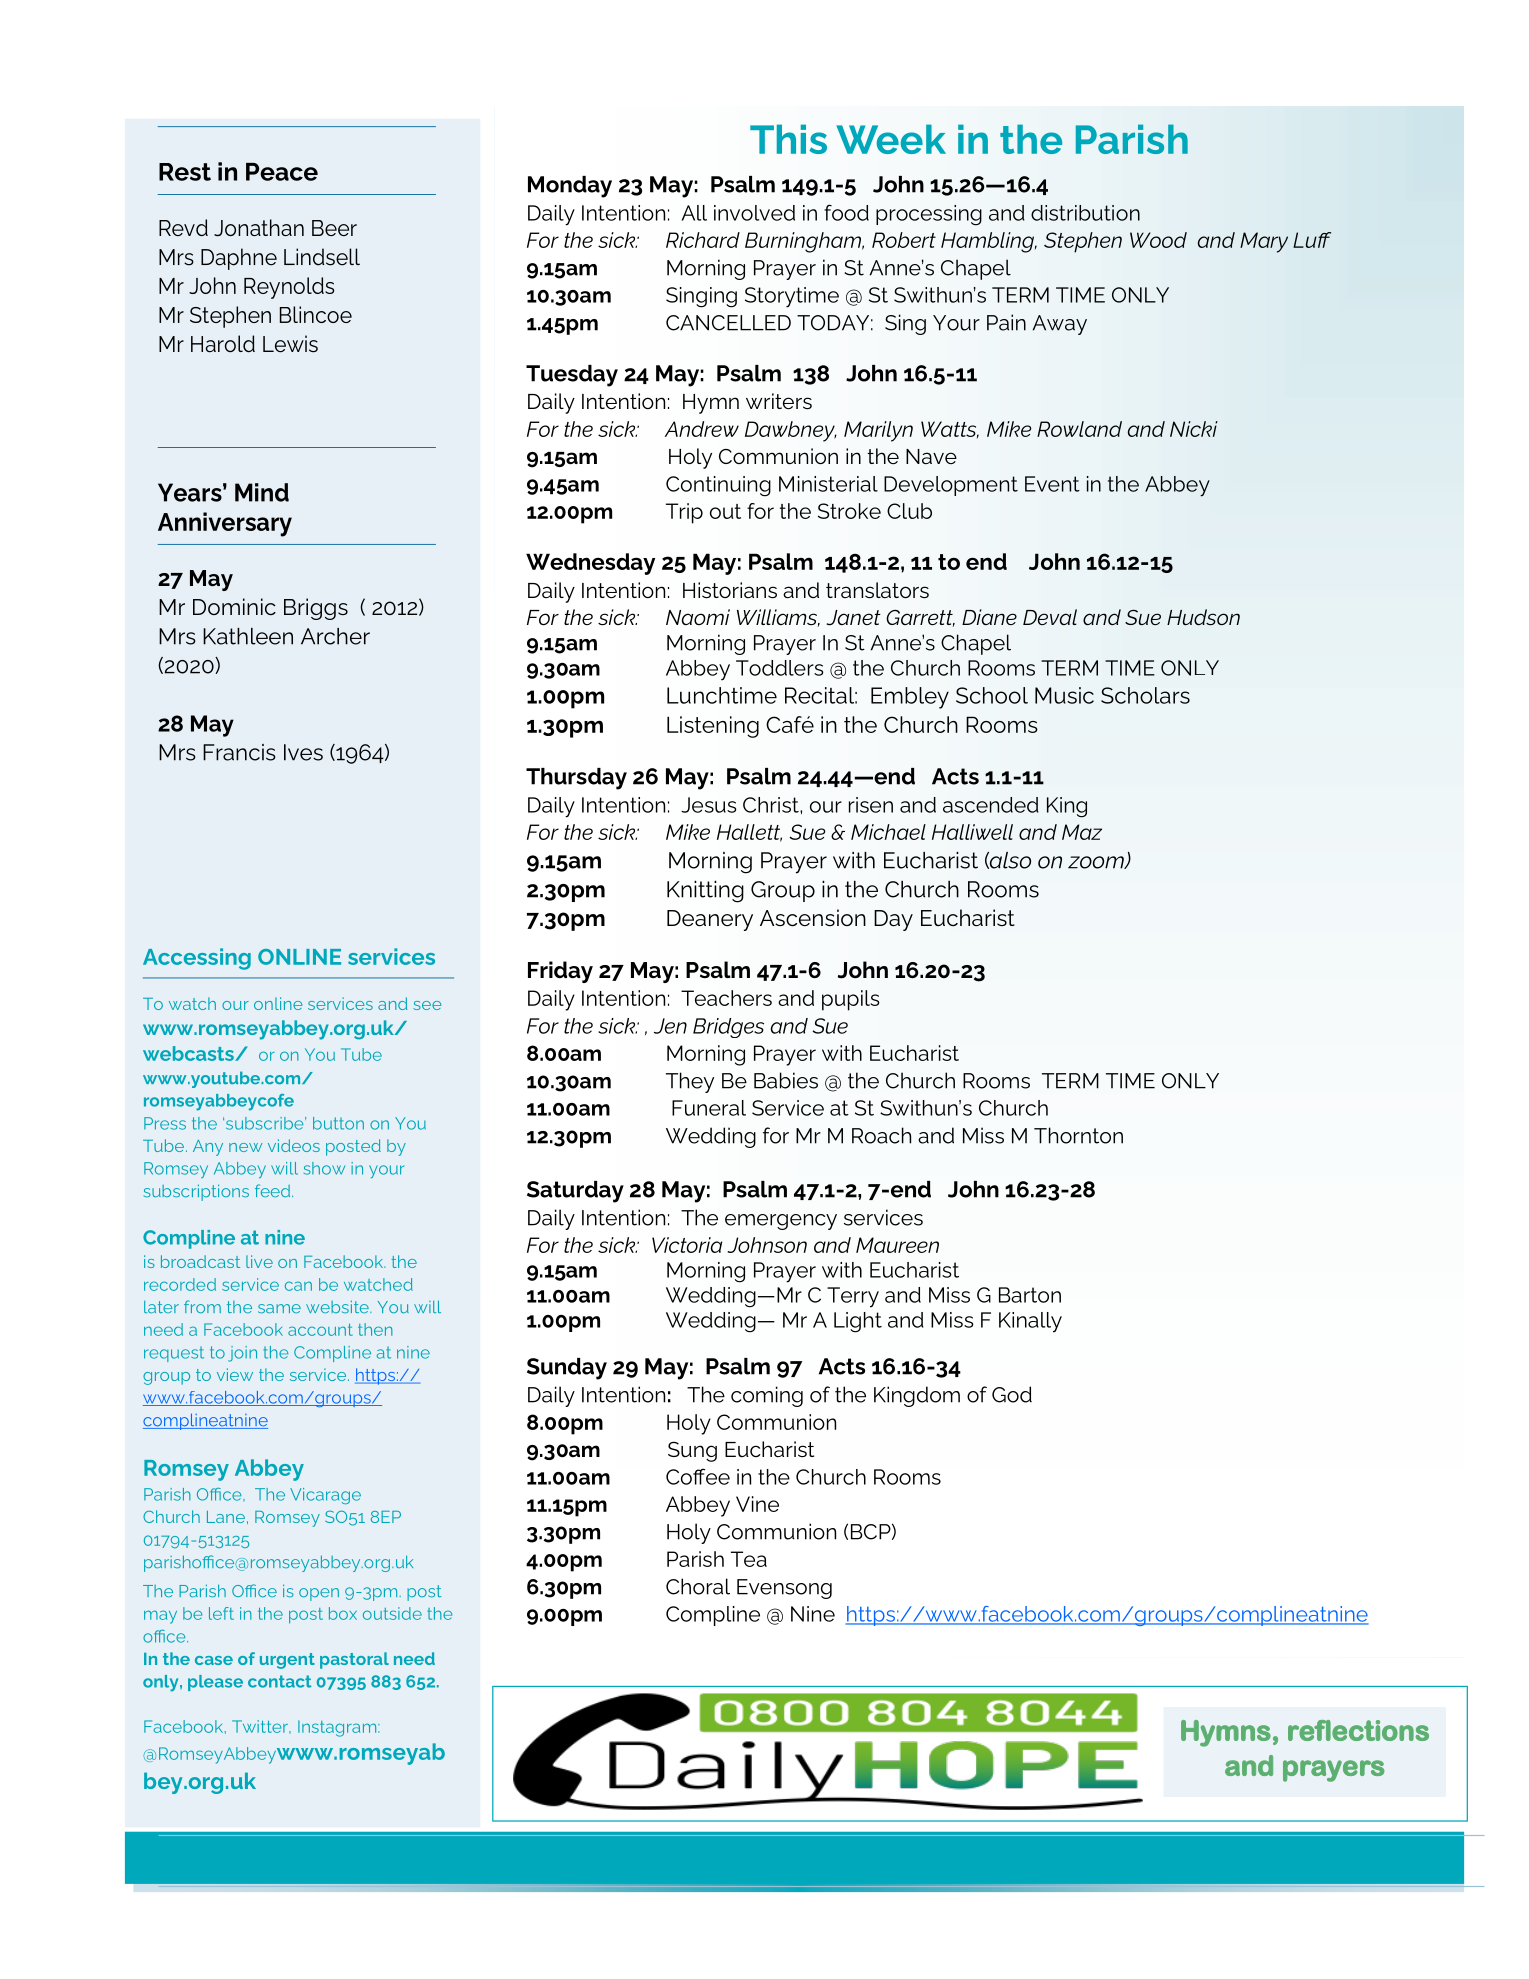 The height and width of the screenshot is (1979, 1529). Describe the element at coordinates (1203, 617) in the screenshot. I see `Hudson` at that location.
